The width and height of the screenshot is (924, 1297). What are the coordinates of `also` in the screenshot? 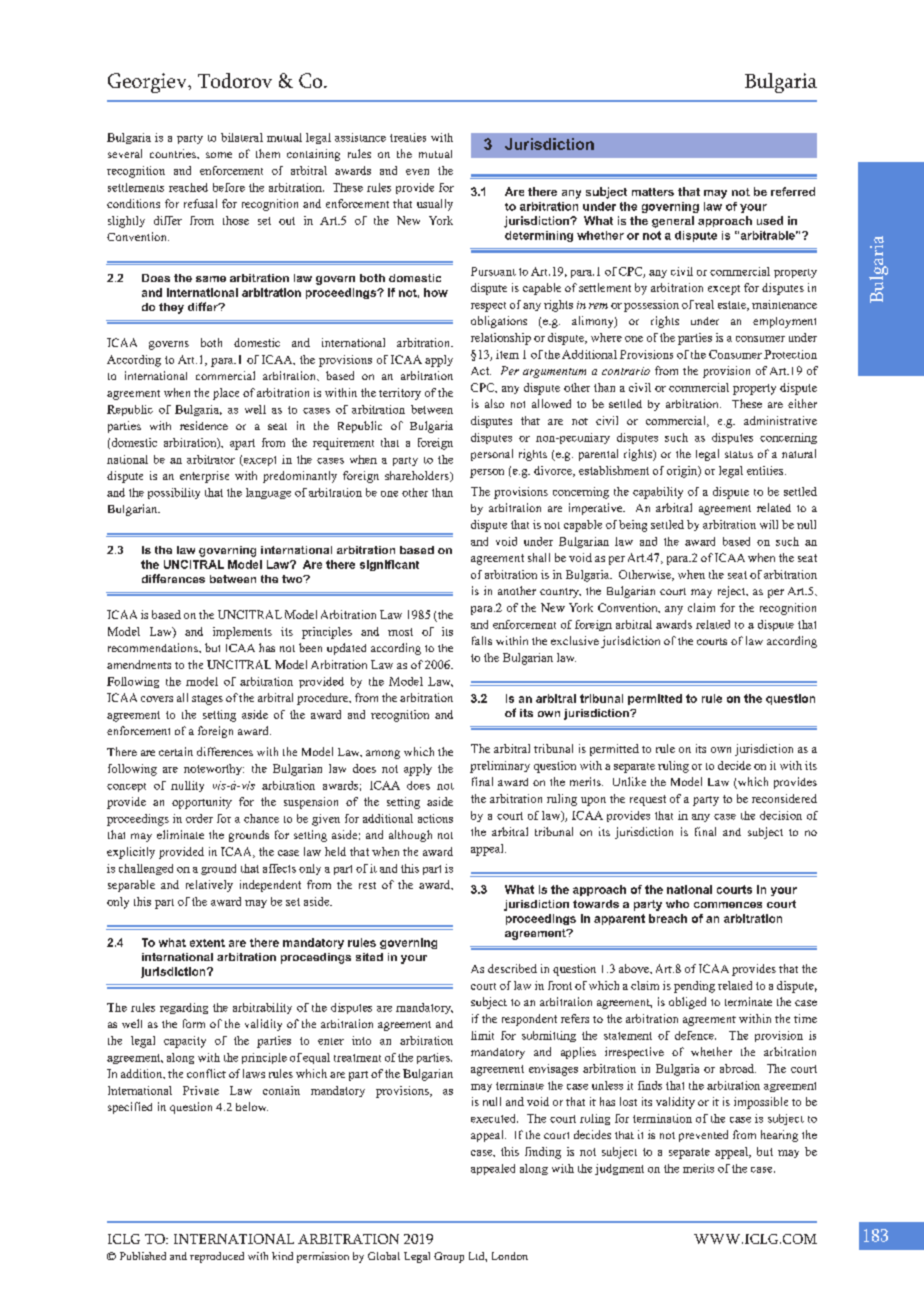 It's located at (494, 403).
